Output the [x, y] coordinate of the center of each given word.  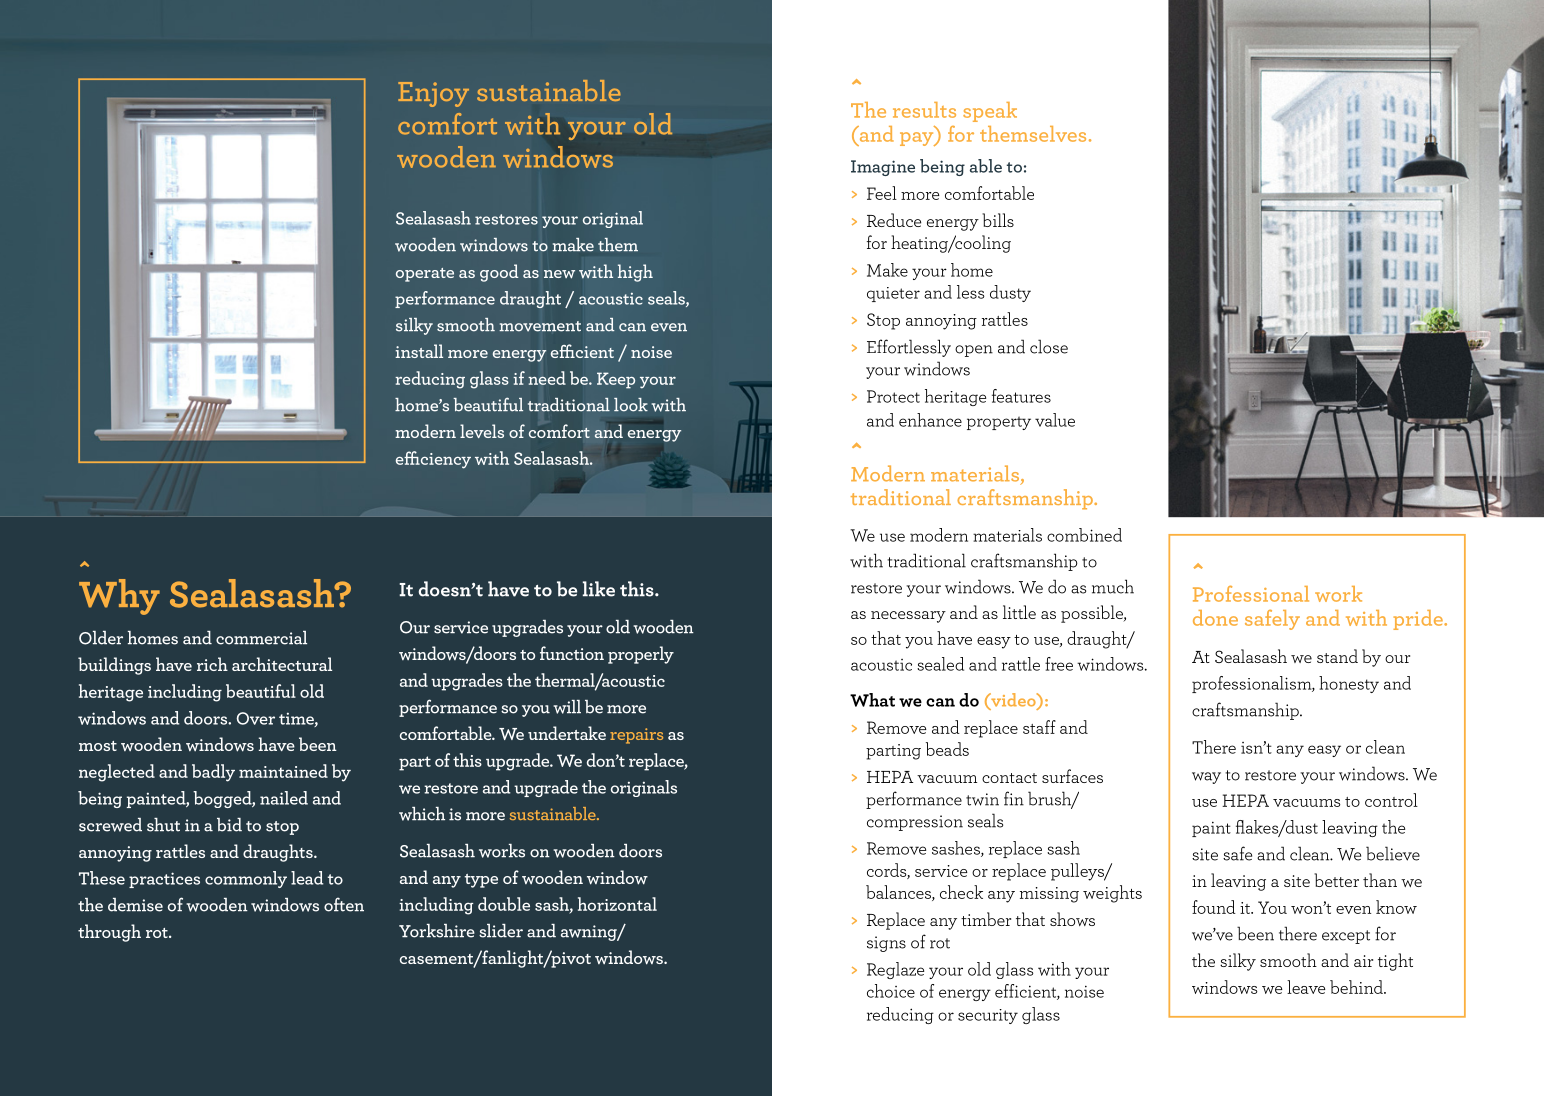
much [1113, 586]
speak [990, 112]
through [109, 933]
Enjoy [433, 94]
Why [119, 597]
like [599, 589]
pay [918, 139]
